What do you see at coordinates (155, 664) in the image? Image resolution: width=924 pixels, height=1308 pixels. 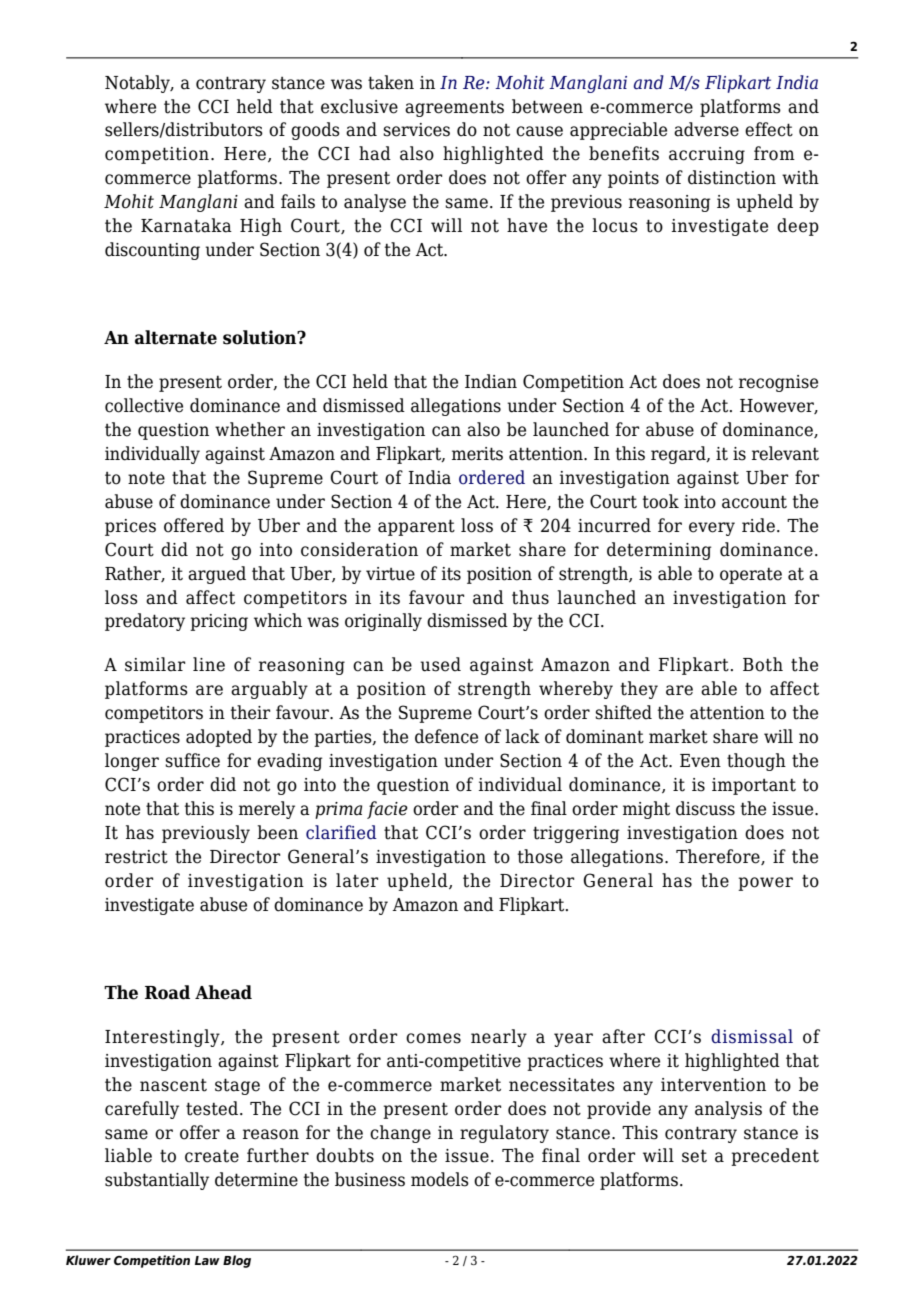 I see `similar` at bounding box center [155, 664].
